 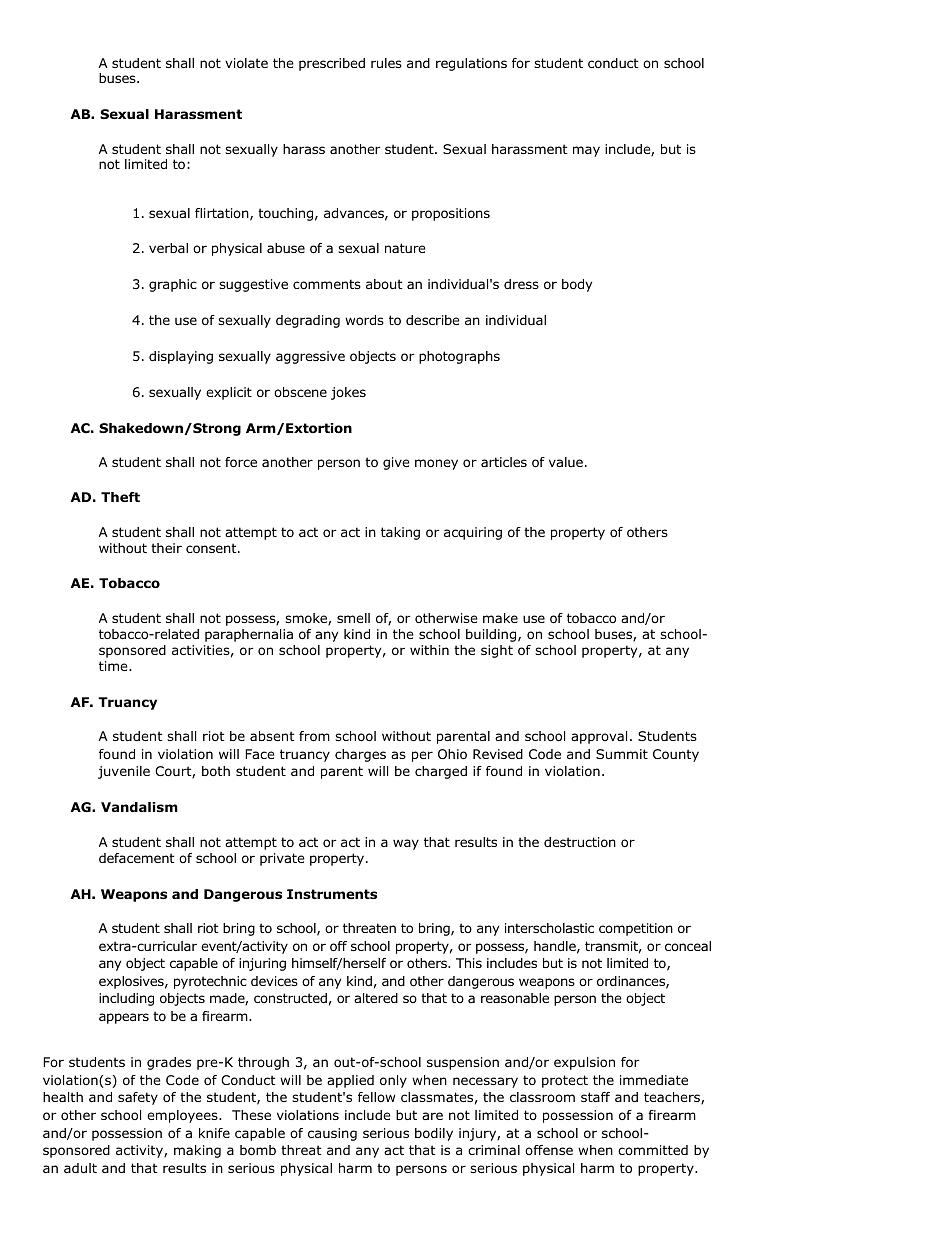 I want to click on Instruments, so click(x=332, y=894).
